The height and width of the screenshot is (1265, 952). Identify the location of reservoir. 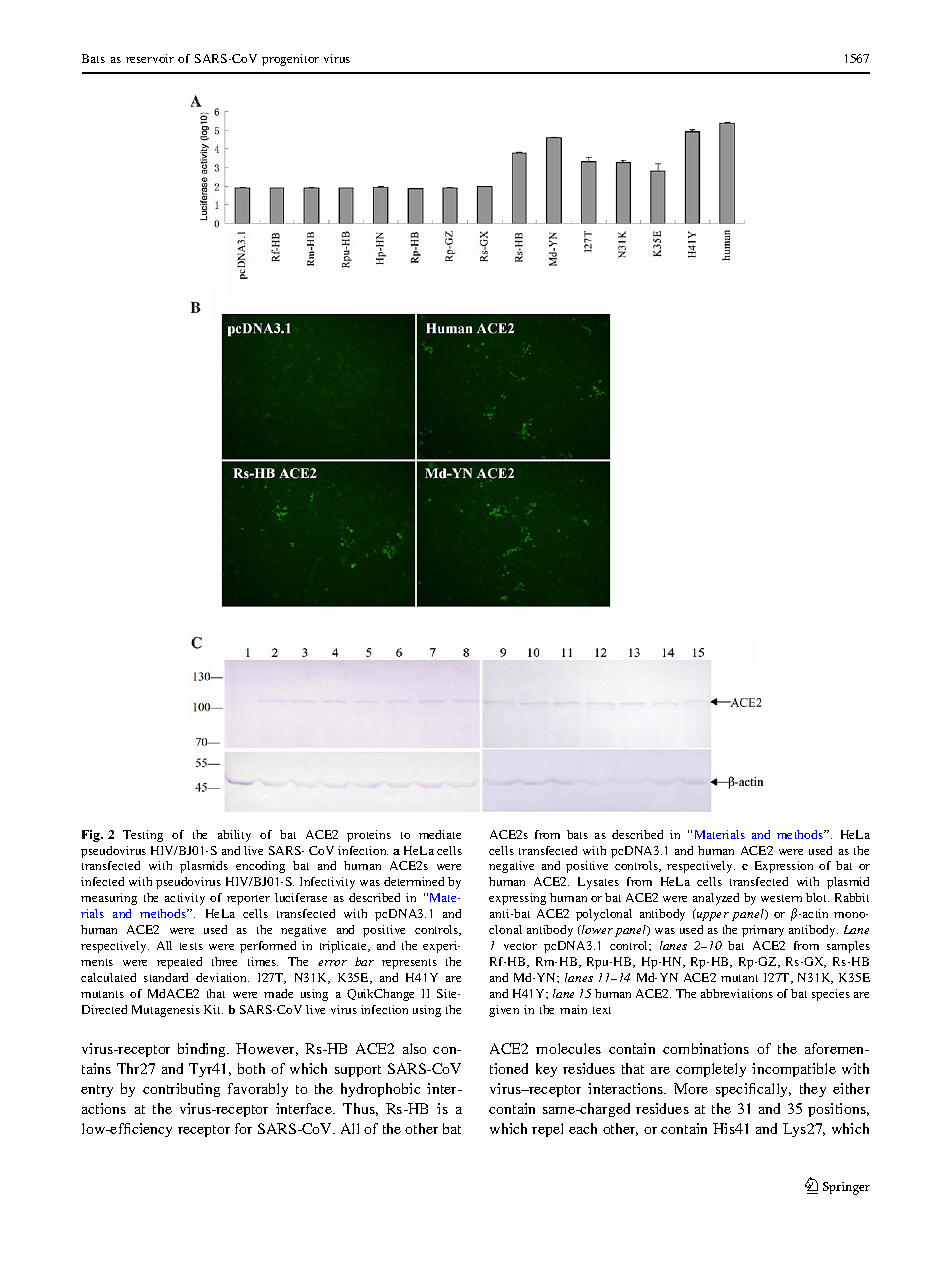
(150, 58).
